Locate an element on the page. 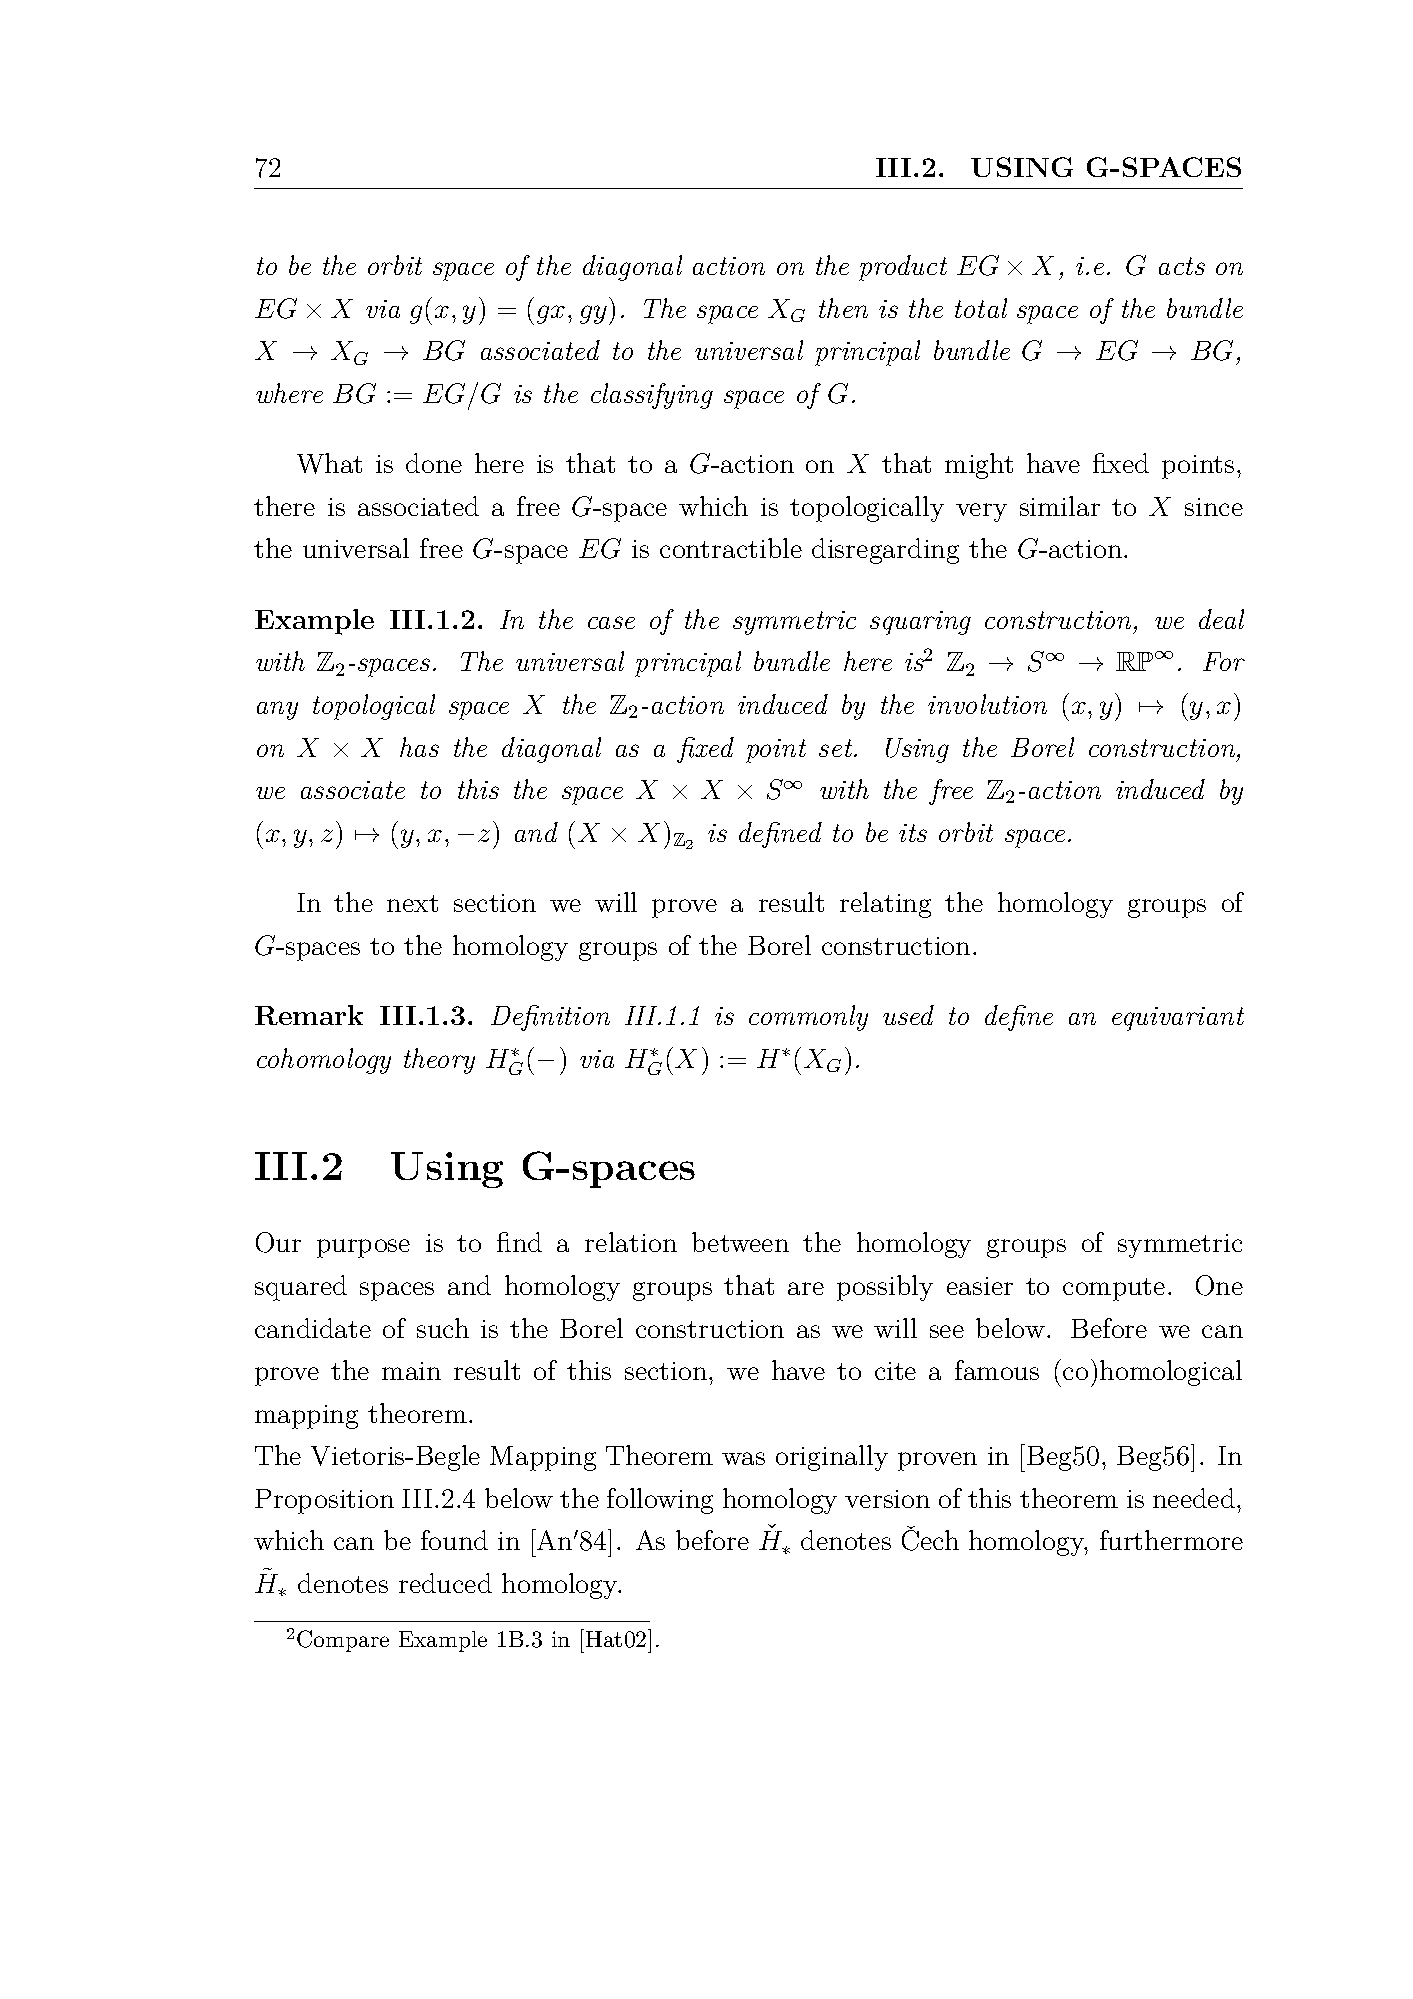 The width and height of the page is (1413, 1999). set is located at coordinates (837, 748).
